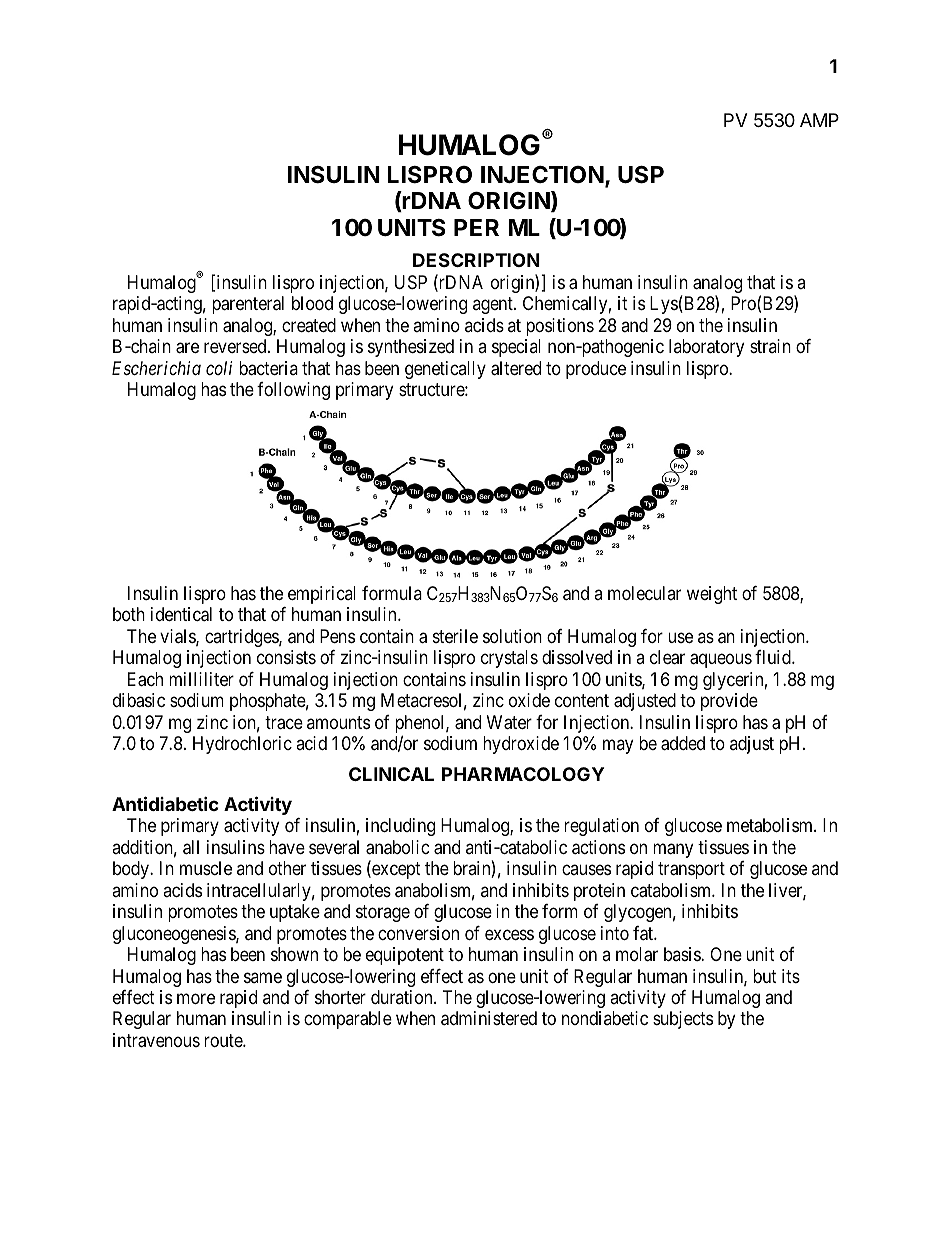  Describe the element at coordinates (476, 227) in the screenshot. I see `PER` at that location.
